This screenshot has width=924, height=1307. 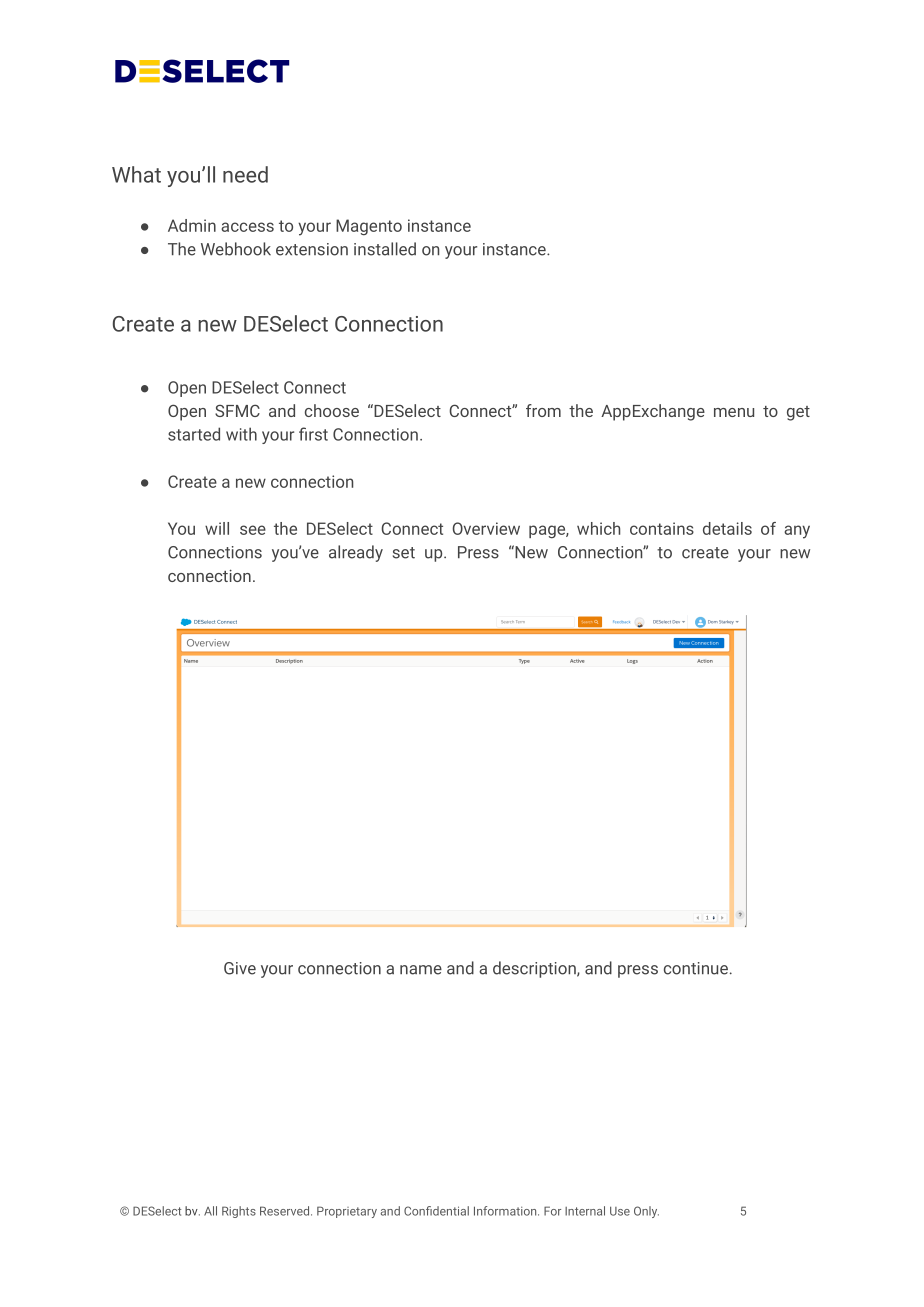 What do you see at coordinates (217, 528) in the screenshot?
I see `will` at bounding box center [217, 528].
